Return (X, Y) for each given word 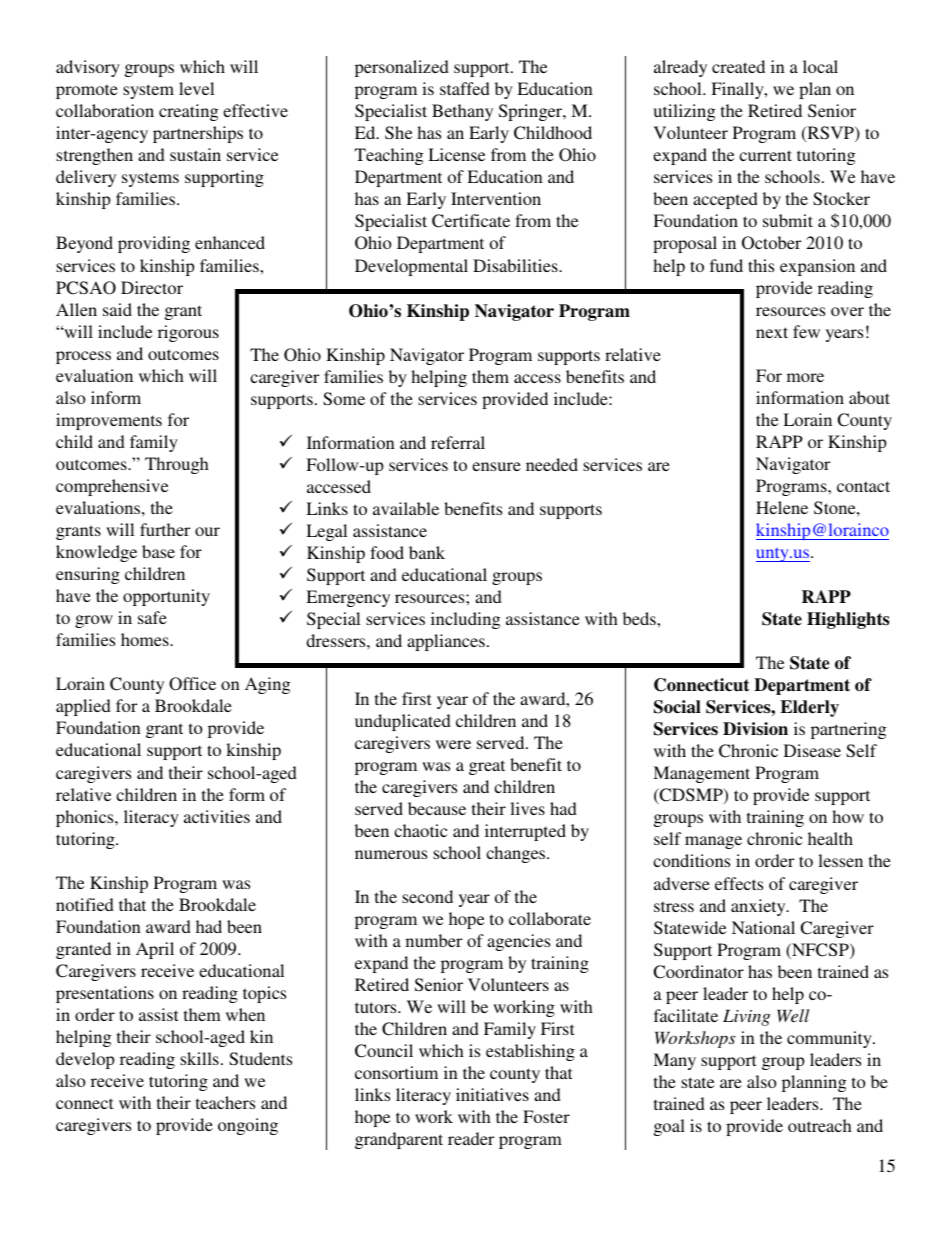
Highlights (848, 620)
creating (188, 112)
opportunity (166, 597)
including (465, 620)
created (738, 66)
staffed (465, 88)
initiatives (492, 1094)
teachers (225, 1102)
